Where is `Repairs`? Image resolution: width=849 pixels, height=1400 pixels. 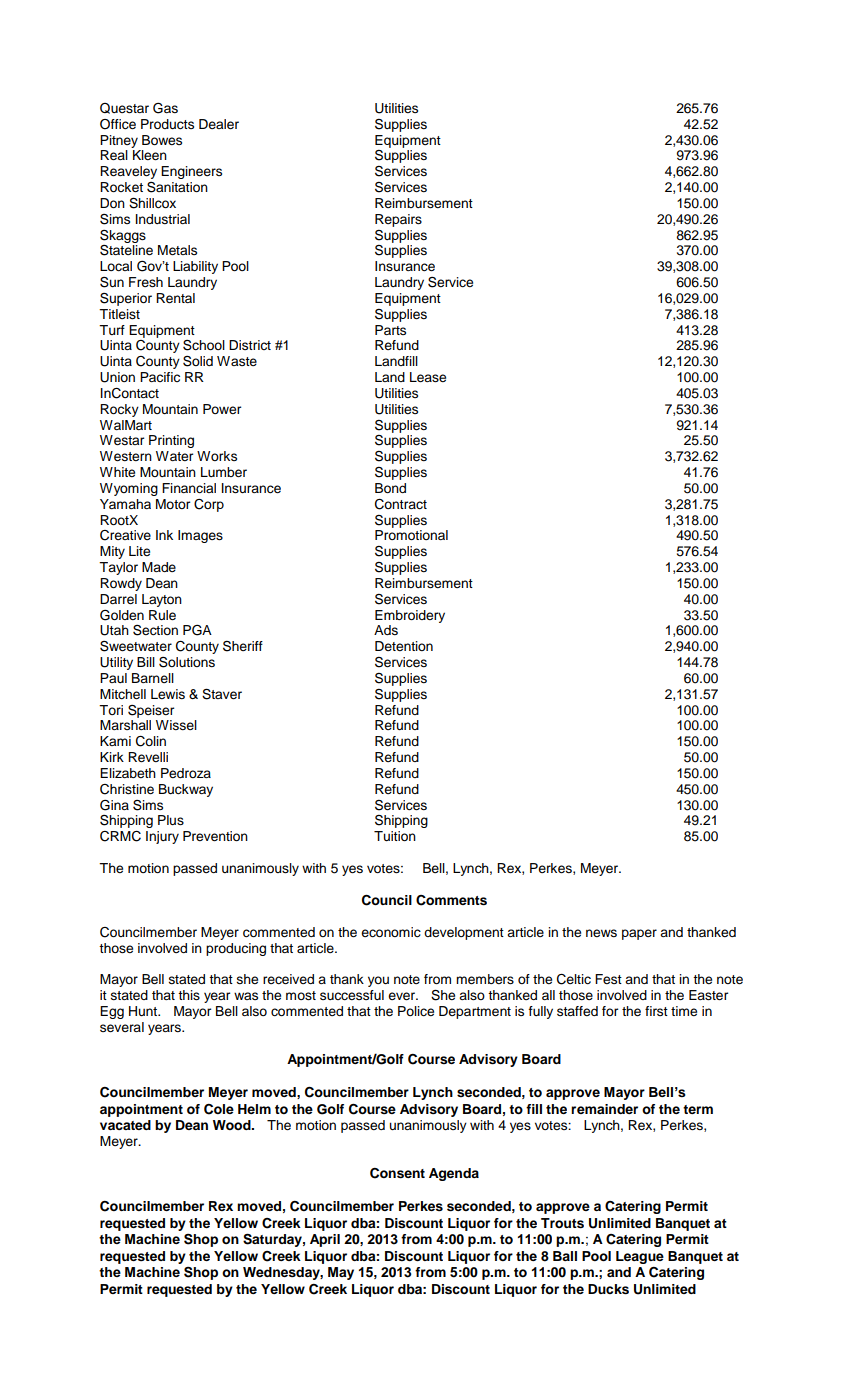
Repairs is located at coordinates (398, 220).
